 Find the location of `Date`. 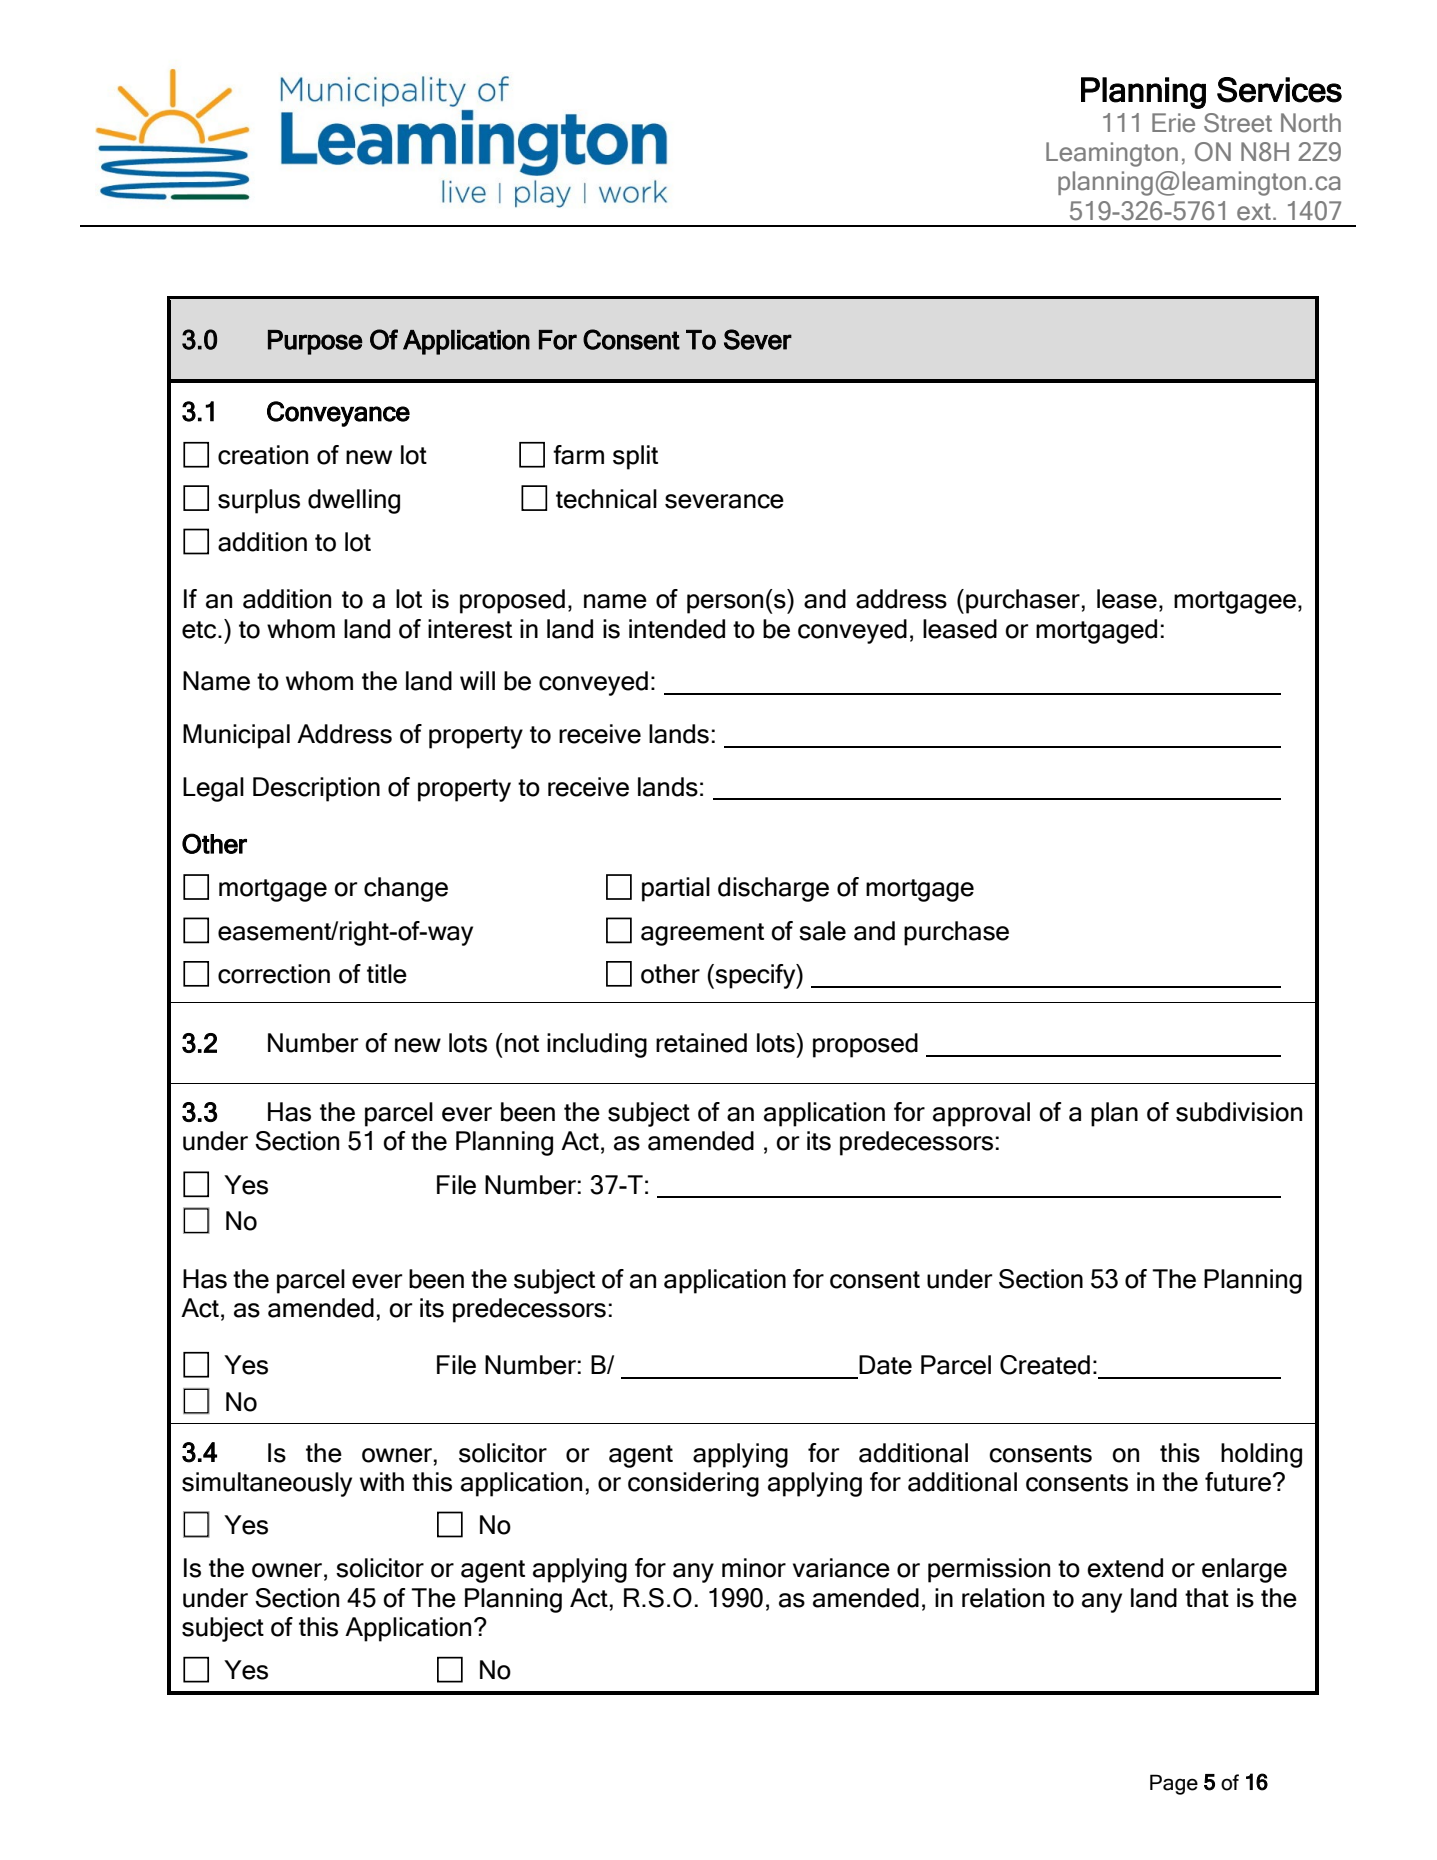

Date is located at coordinates (885, 1365).
